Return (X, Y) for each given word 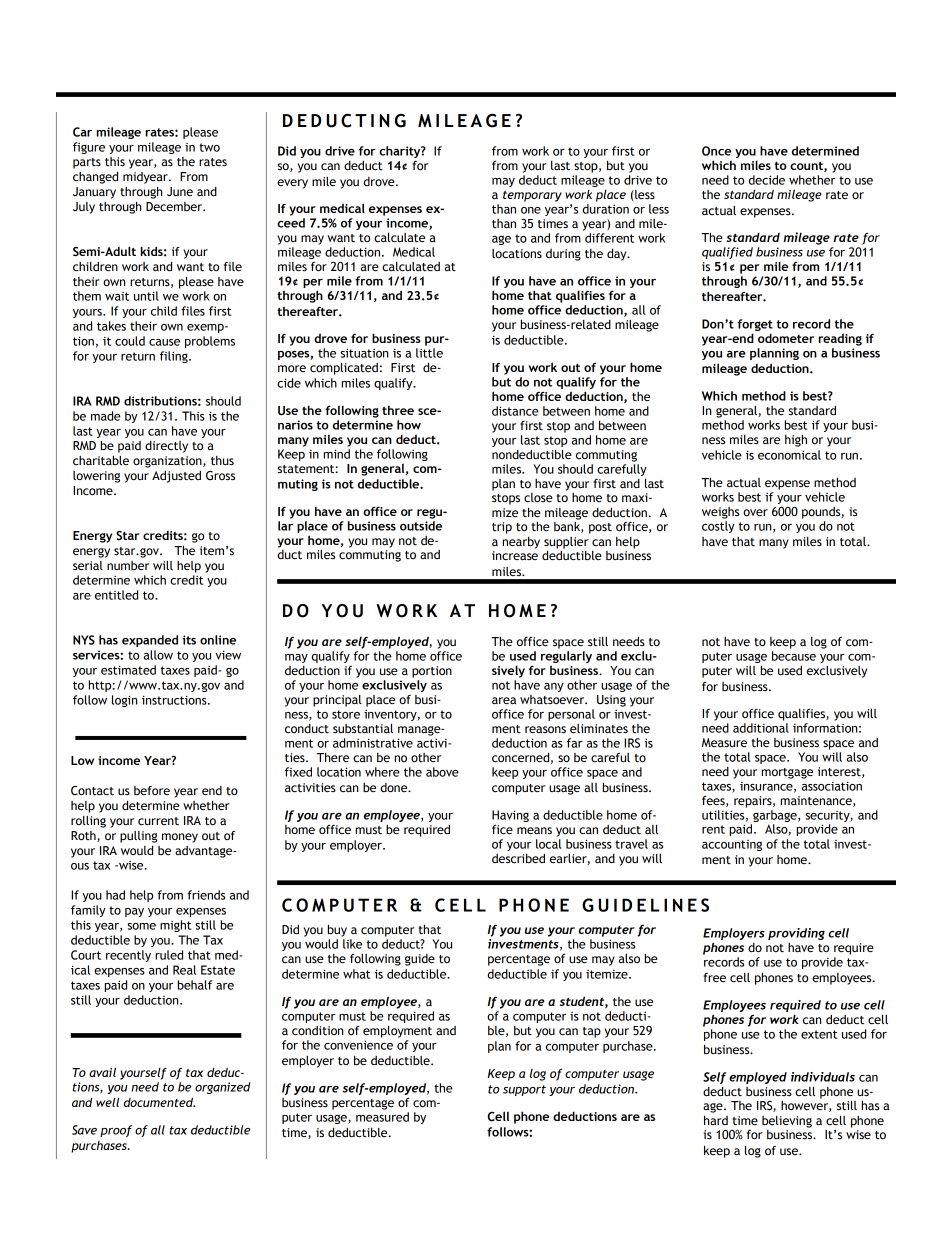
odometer (786, 338)
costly (718, 527)
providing (796, 934)
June (180, 191)
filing (175, 357)
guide (420, 960)
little (429, 353)
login (124, 701)
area (504, 701)
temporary (532, 196)
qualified (727, 253)
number (128, 565)
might (175, 926)
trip (502, 528)
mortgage (787, 773)
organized (222, 1088)
